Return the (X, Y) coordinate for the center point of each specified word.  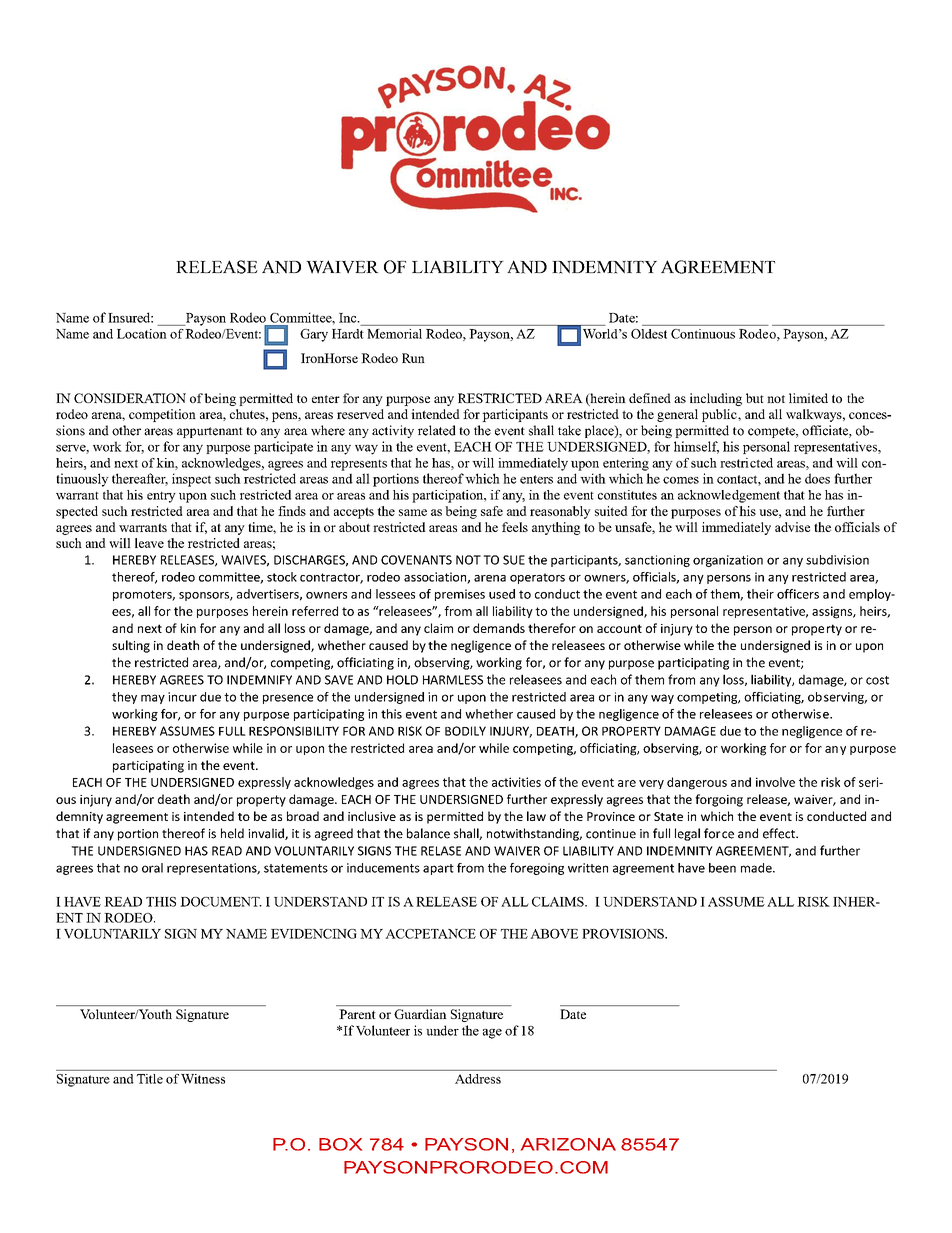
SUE (514, 560)
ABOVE (554, 934)
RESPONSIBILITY (294, 731)
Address (478, 1079)
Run (413, 358)
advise (792, 527)
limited (808, 398)
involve (775, 782)
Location (142, 334)
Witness (203, 1079)
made (757, 868)
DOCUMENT (221, 902)
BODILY (465, 731)
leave (149, 543)
